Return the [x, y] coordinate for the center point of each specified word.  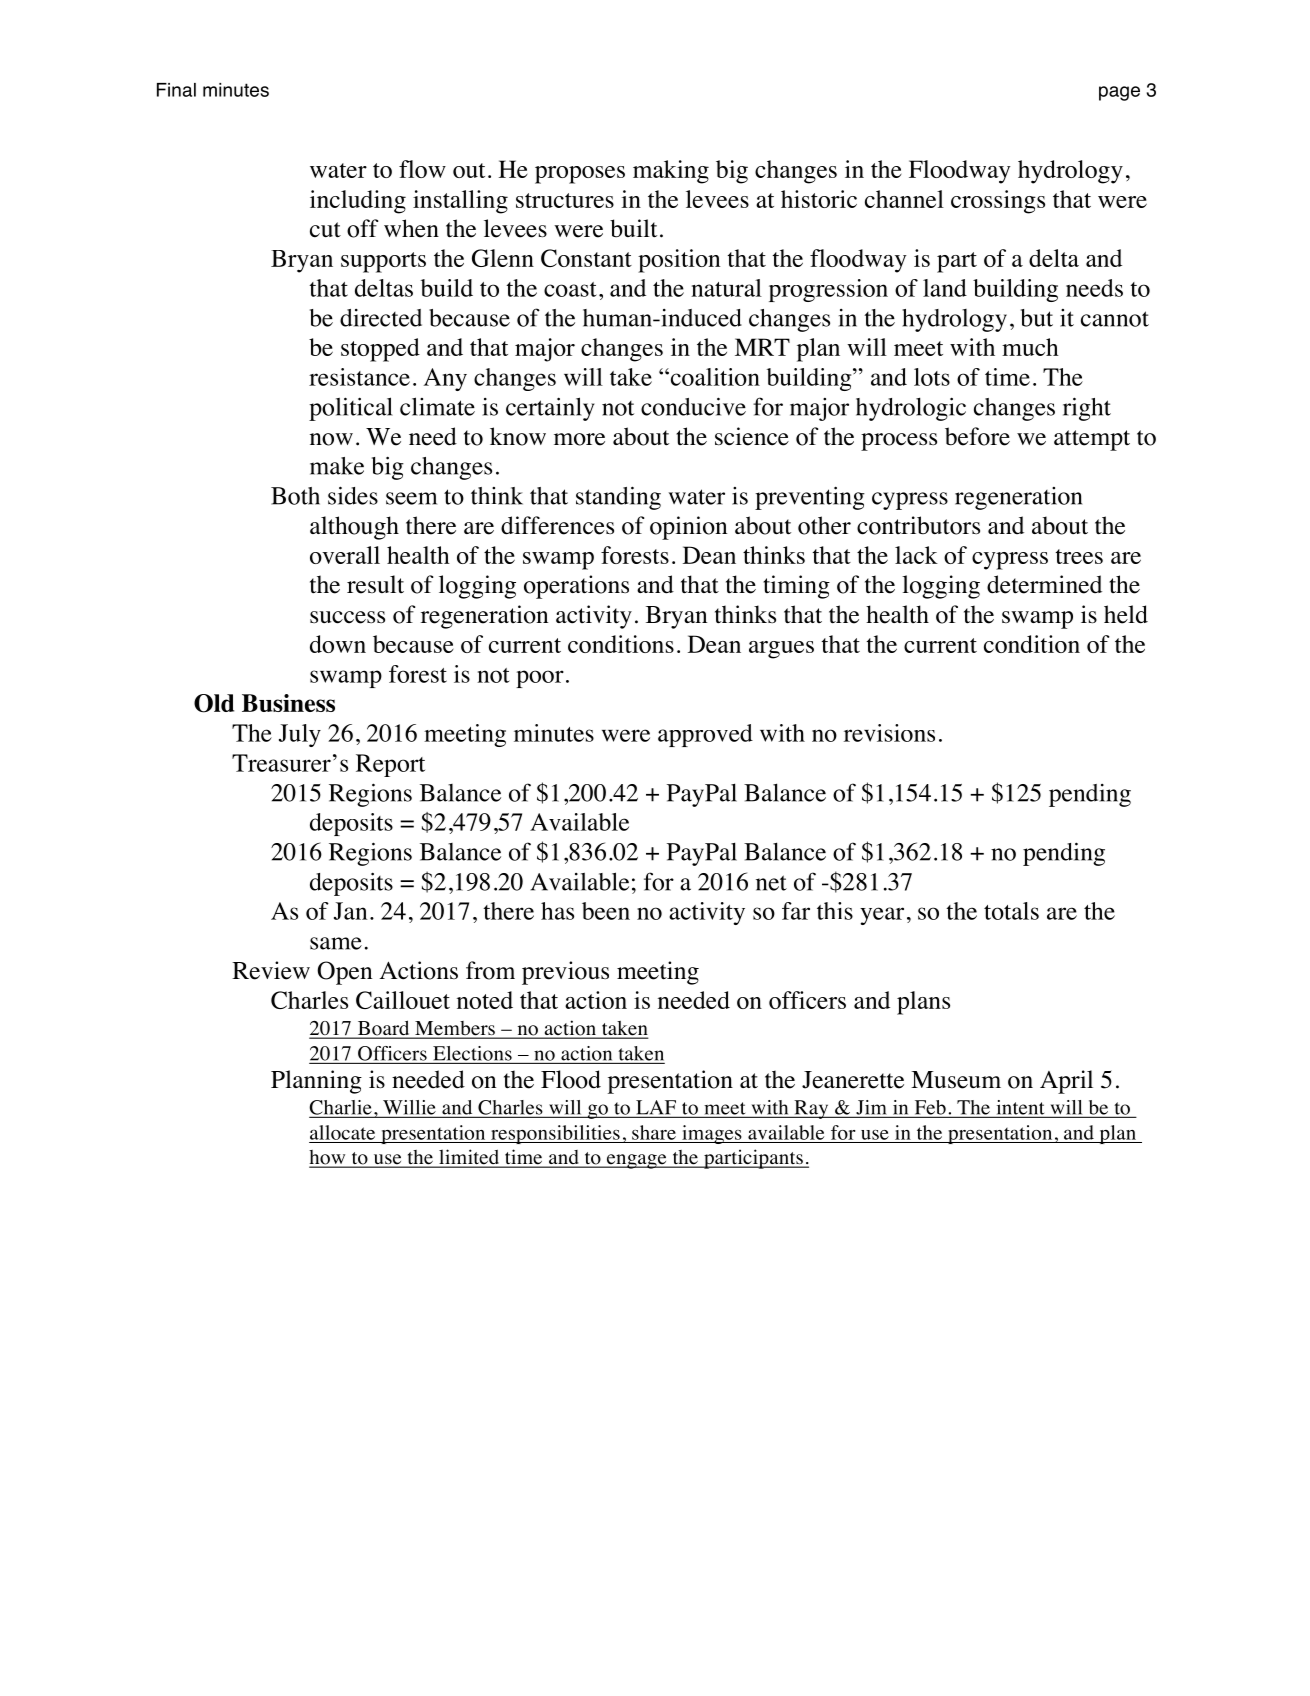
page [1119, 93]
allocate [342, 1132]
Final [176, 90]
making [671, 172]
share [654, 1132]
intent [1020, 1108]
